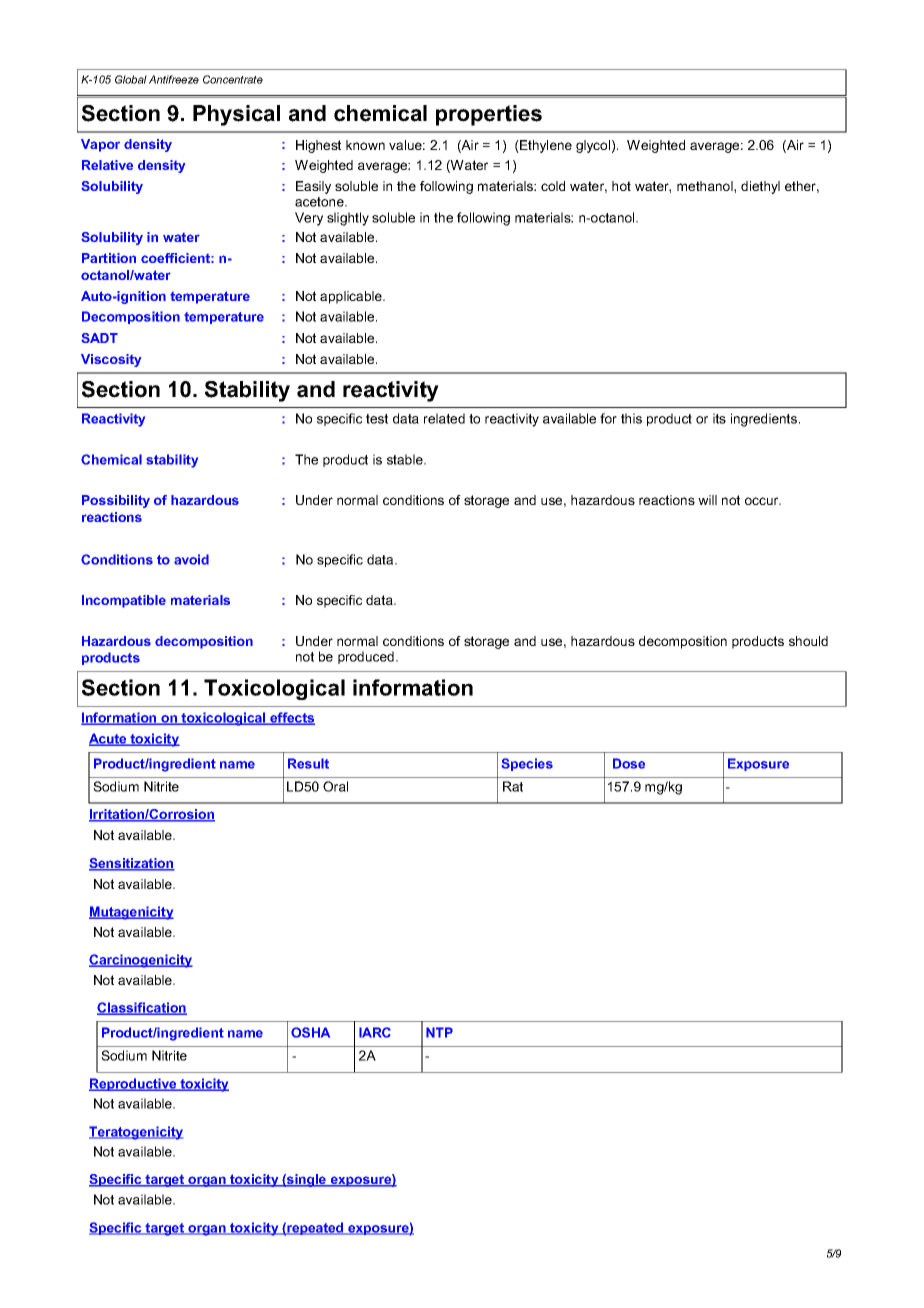 The image size is (924, 1308). Describe the element at coordinates (116, 501) in the image. I see `Possibility` at that location.
